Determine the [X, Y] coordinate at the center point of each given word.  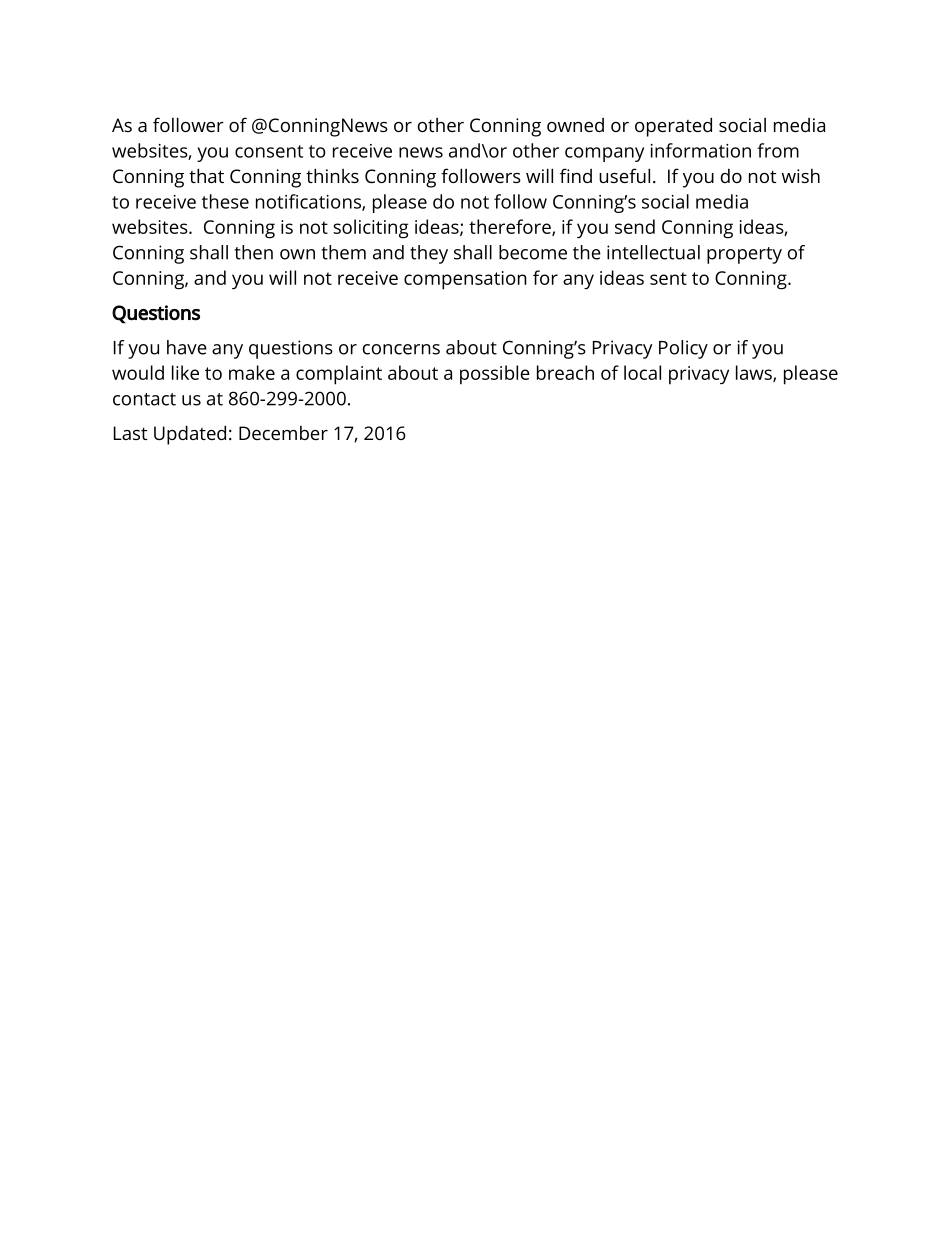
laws [755, 373]
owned [575, 125]
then [253, 252]
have [187, 347]
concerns [401, 349]
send [635, 226]
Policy [683, 349]
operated [673, 127]
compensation [465, 280]
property [744, 255]
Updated [190, 435]
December [283, 433]
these [225, 201]
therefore [511, 227]
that [206, 175]
